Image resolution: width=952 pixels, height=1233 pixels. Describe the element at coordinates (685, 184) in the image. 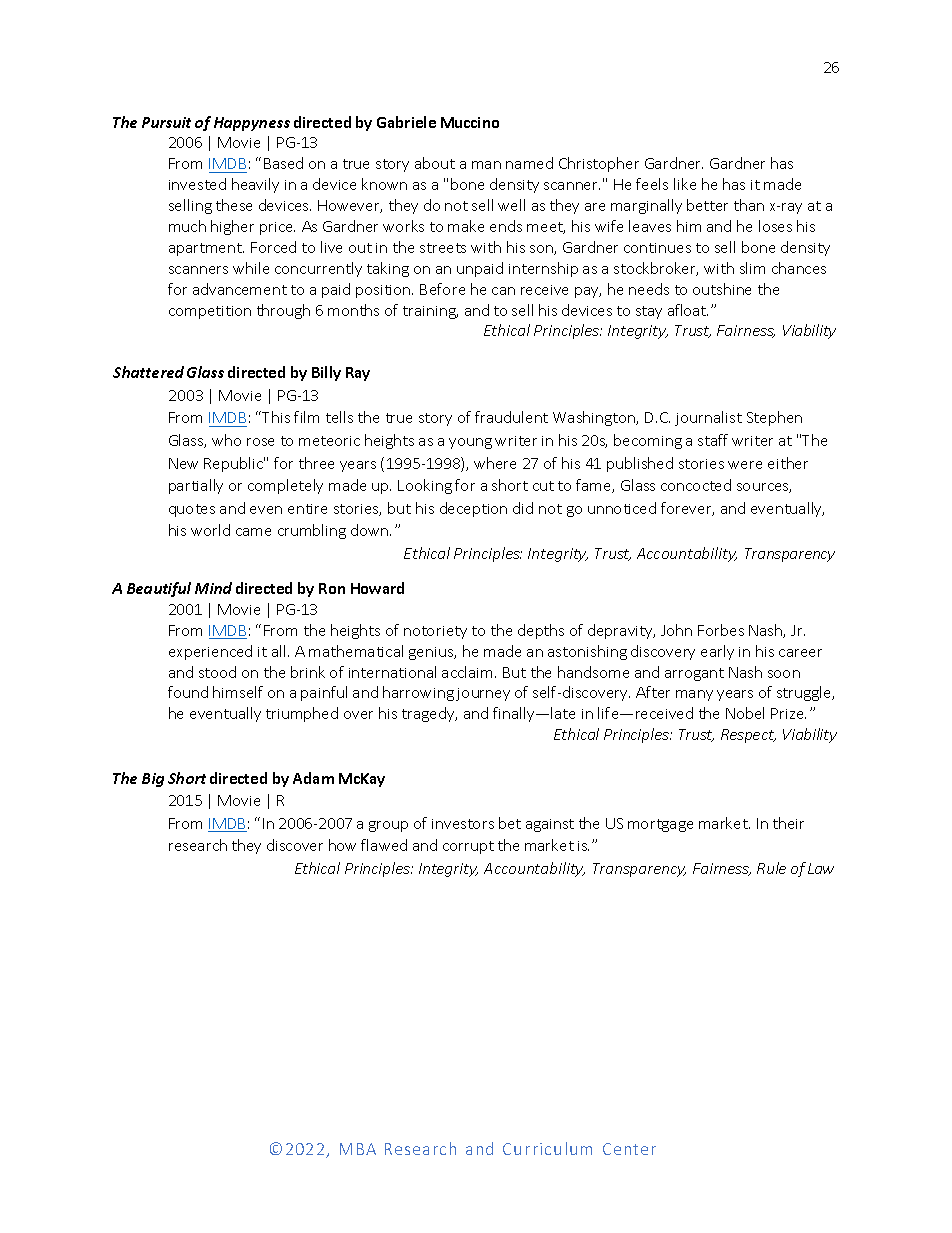

I see `like` at that location.
